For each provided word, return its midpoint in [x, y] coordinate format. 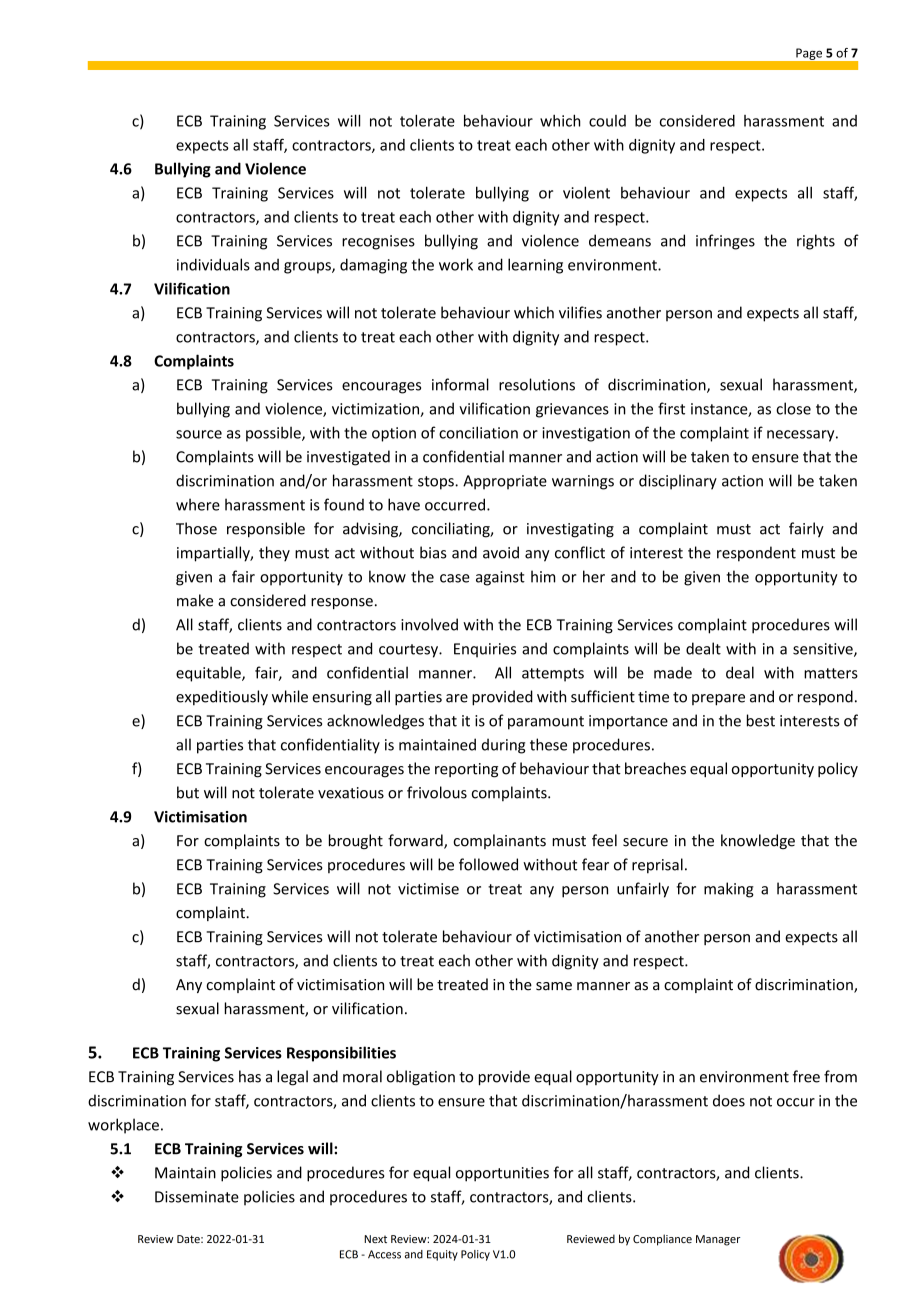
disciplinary [678, 482]
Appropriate [505, 482]
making [729, 890]
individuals [213, 264]
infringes [725, 242]
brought [356, 841]
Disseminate [197, 1197]
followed [488, 864]
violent [586, 192]
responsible [266, 530]
